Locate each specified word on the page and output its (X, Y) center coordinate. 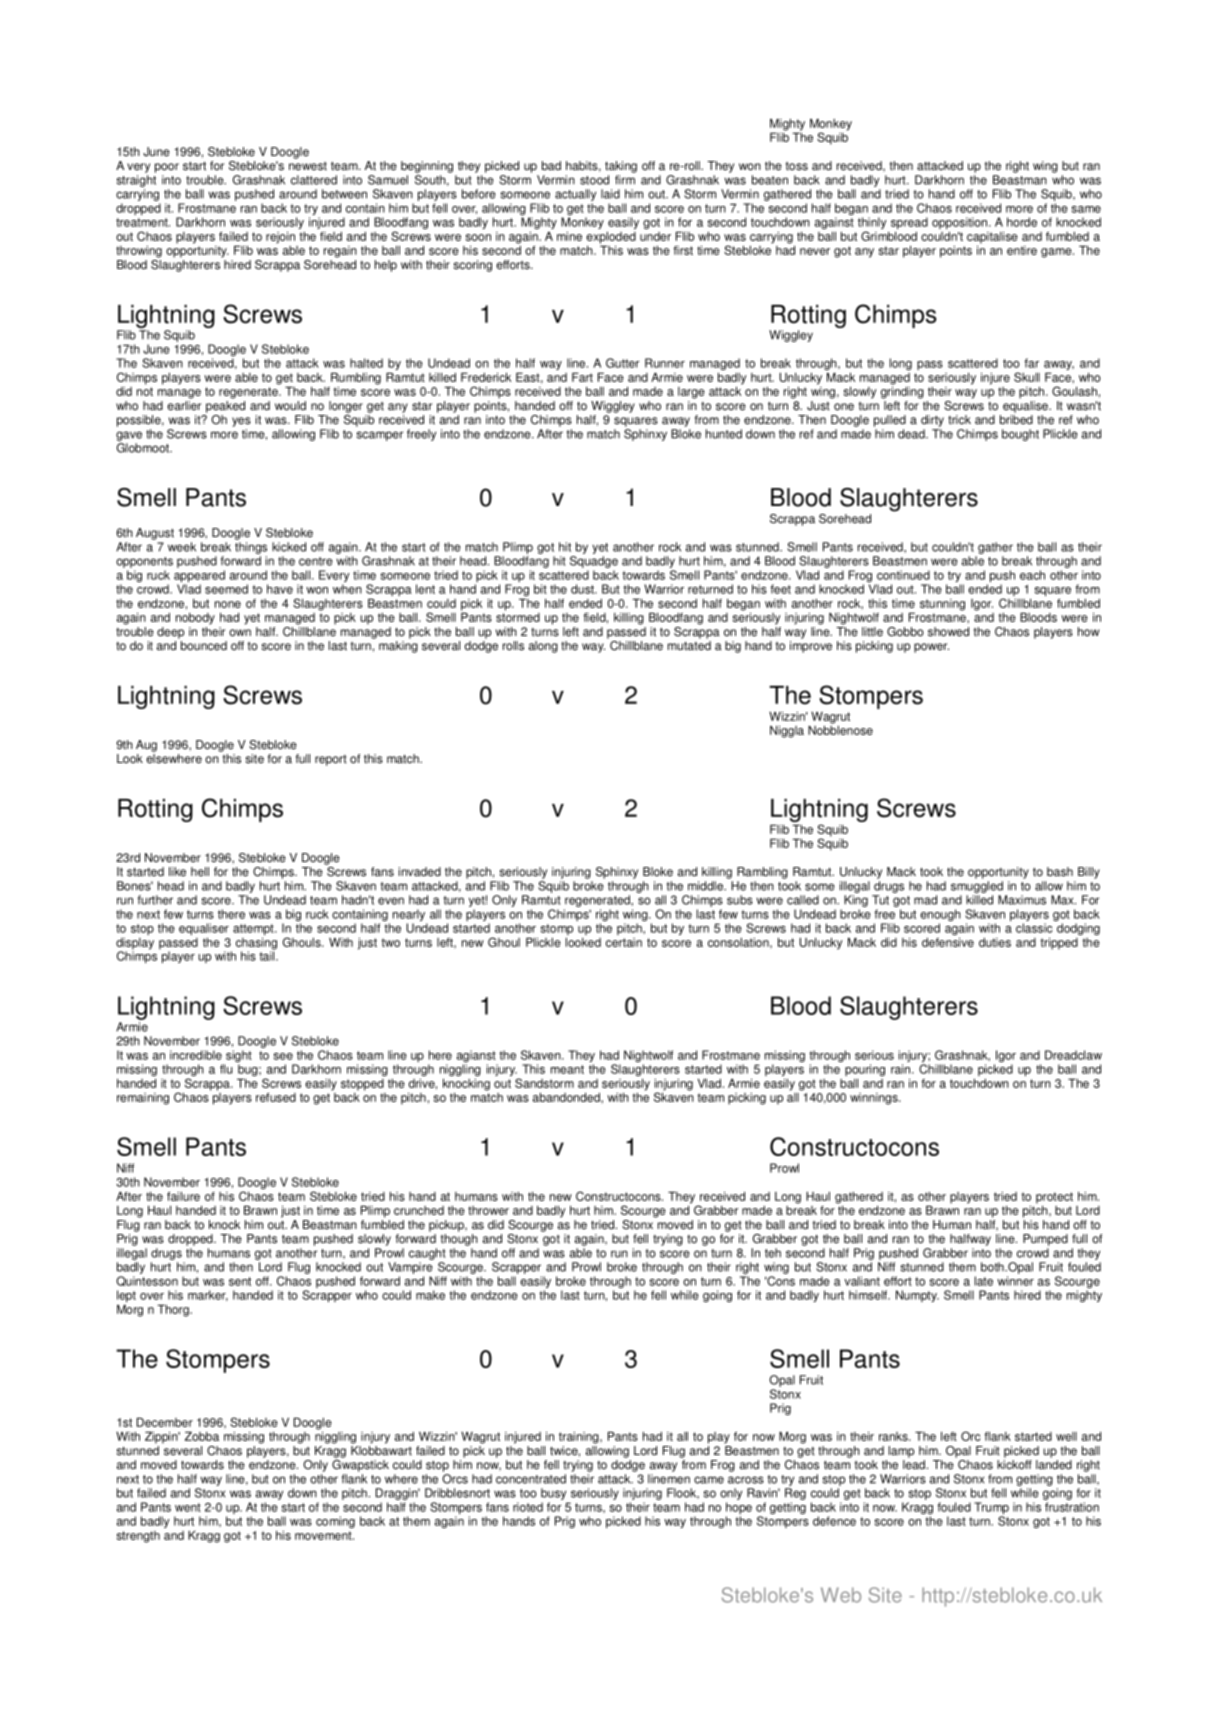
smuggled (977, 887)
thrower (488, 1210)
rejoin (280, 238)
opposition (961, 223)
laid (610, 194)
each (1032, 575)
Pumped (1045, 1240)
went (188, 1507)
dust (583, 589)
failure (183, 1196)
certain (624, 942)
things (251, 548)
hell (200, 872)
